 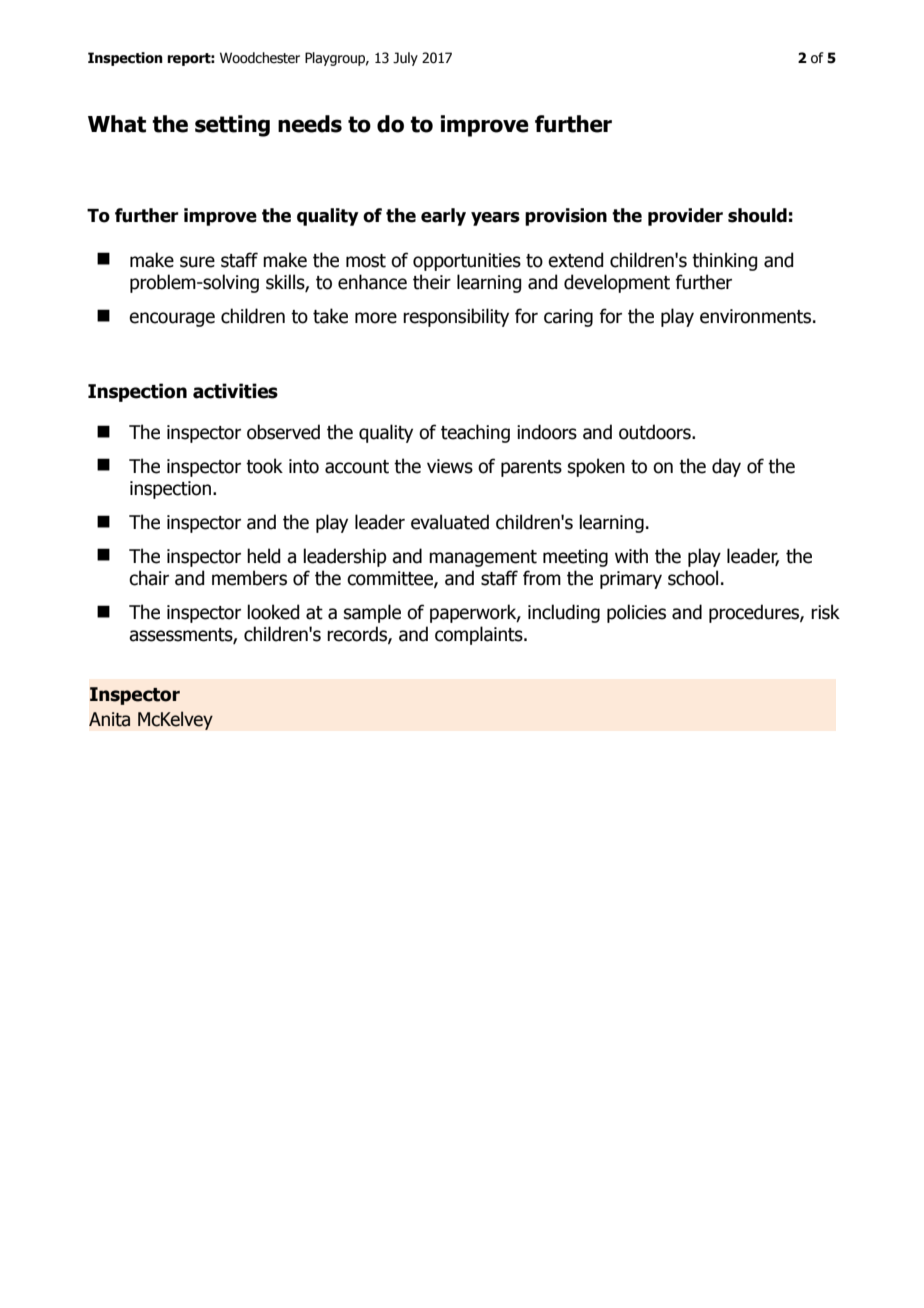 What do you see at coordinates (656, 432) in the image?
I see `outdoors` at bounding box center [656, 432].
